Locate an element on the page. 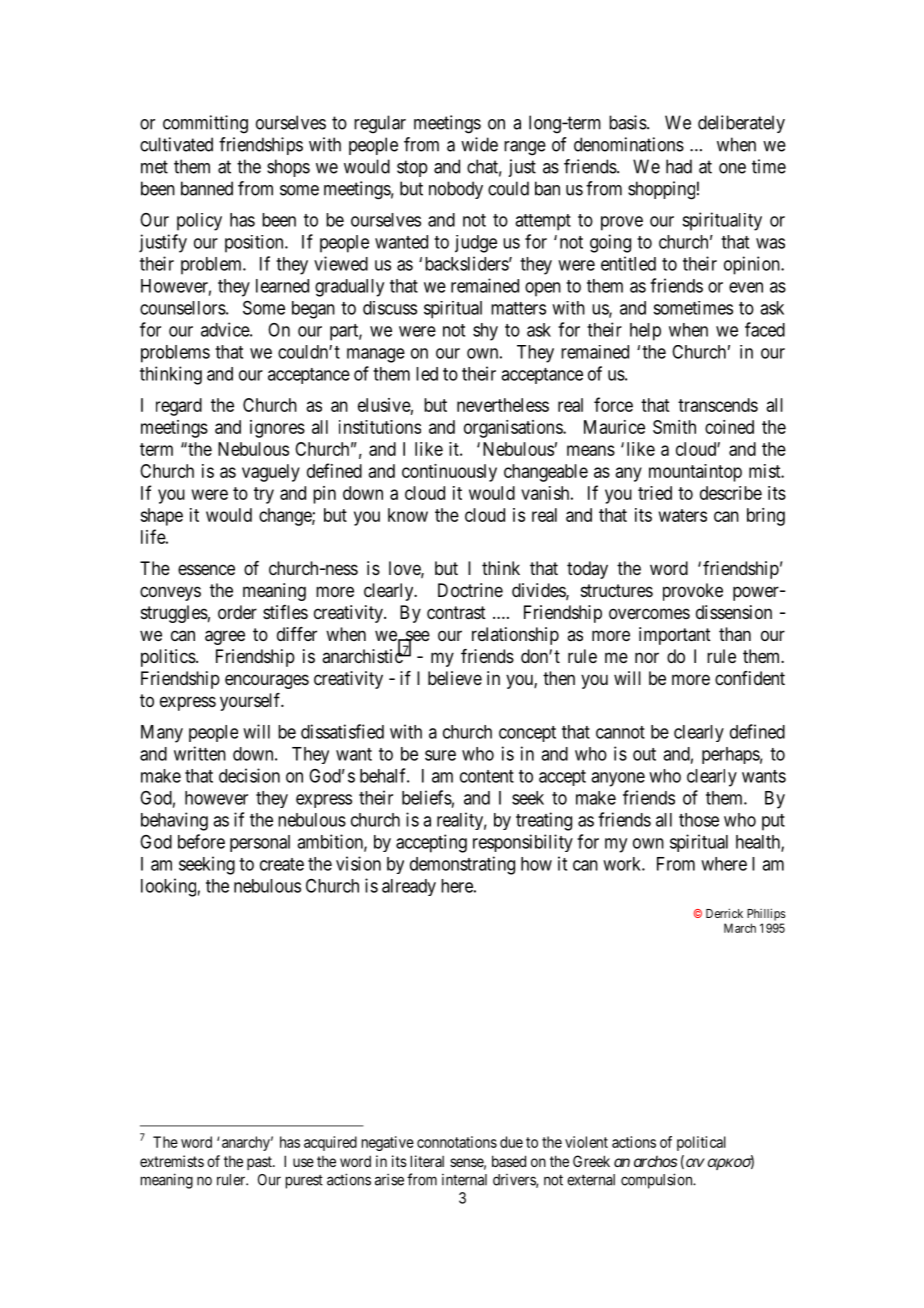 This image has width=924, height=1308. had is located at coordinates (679, 166).
